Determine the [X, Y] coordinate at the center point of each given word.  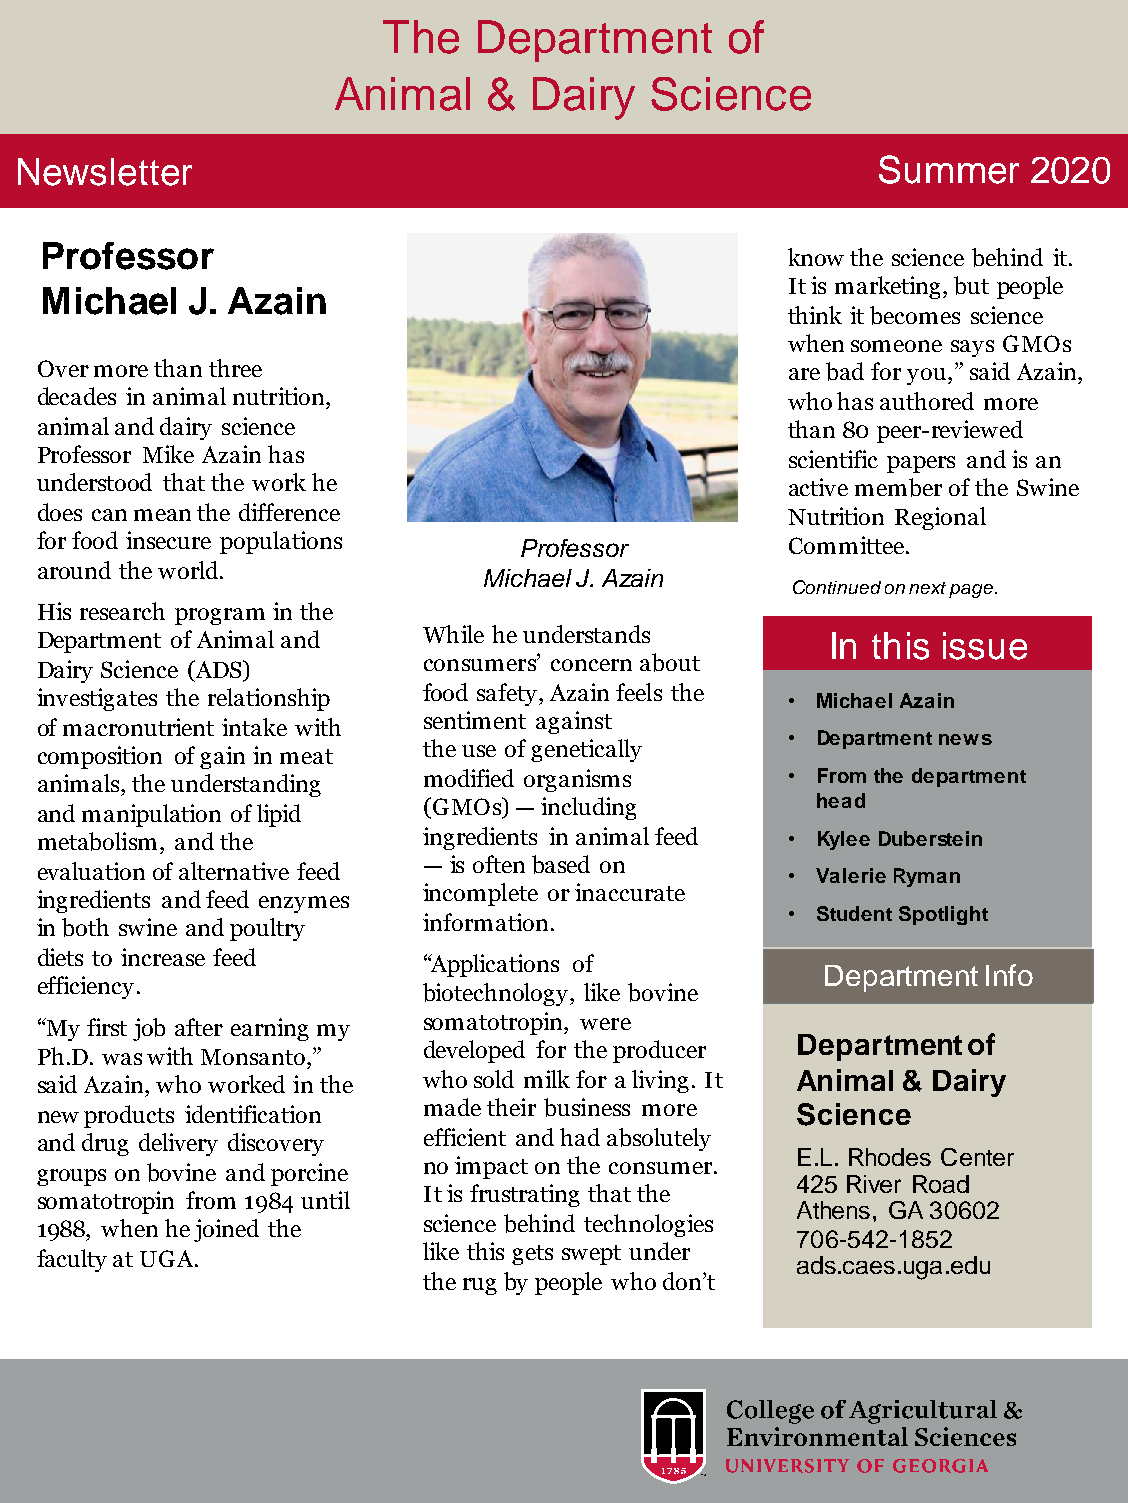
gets [532, 1255]
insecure [168, 540]
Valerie [851, 875]
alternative [234, 871]
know [816, 257]
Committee [846, 545]
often [499, 864]
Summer [949, 169]
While [453, 634]
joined [226, 1230]
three [235, 368]
